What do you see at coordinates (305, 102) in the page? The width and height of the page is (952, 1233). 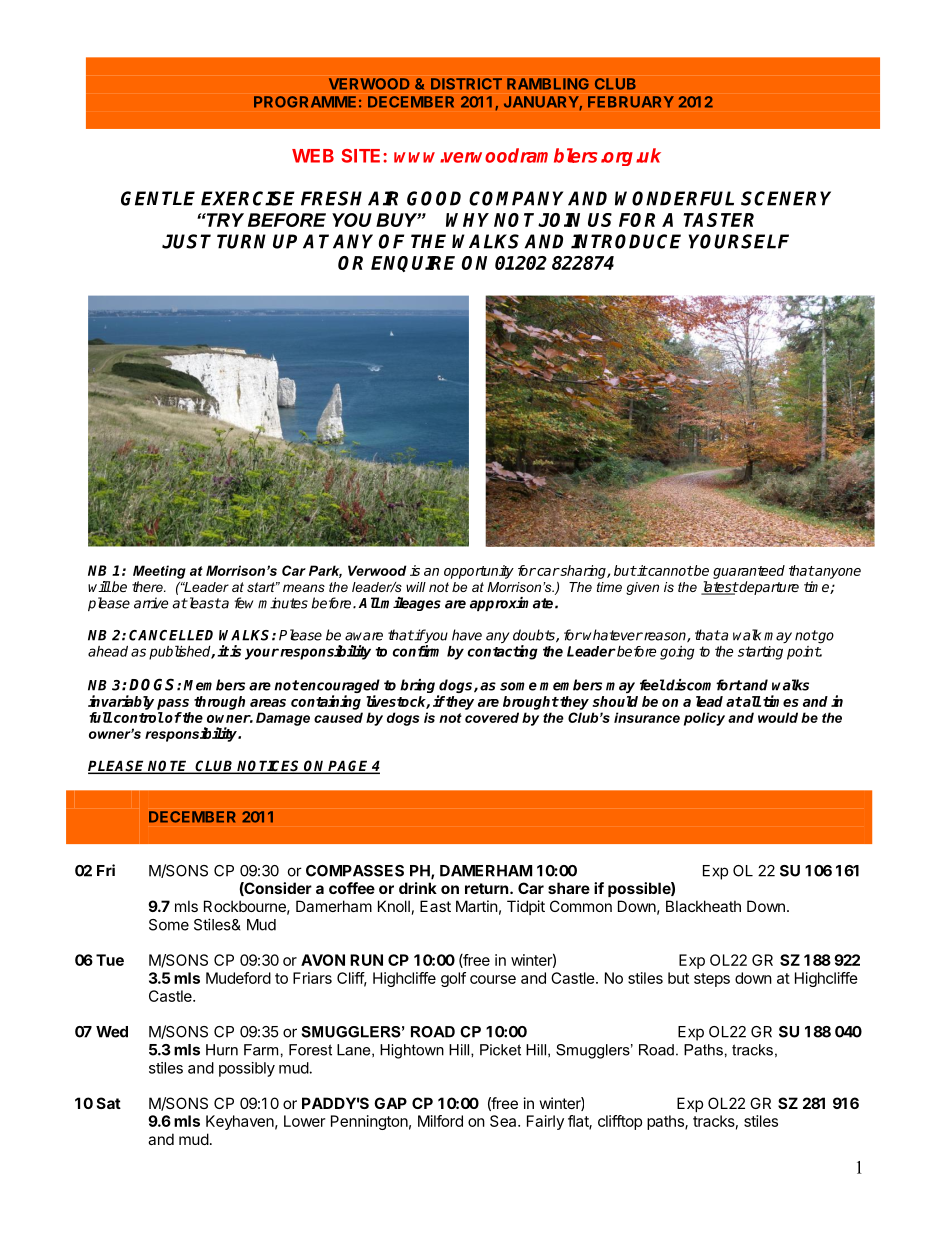 I see `PROGRAMME` at bounding box center [305, 102].
